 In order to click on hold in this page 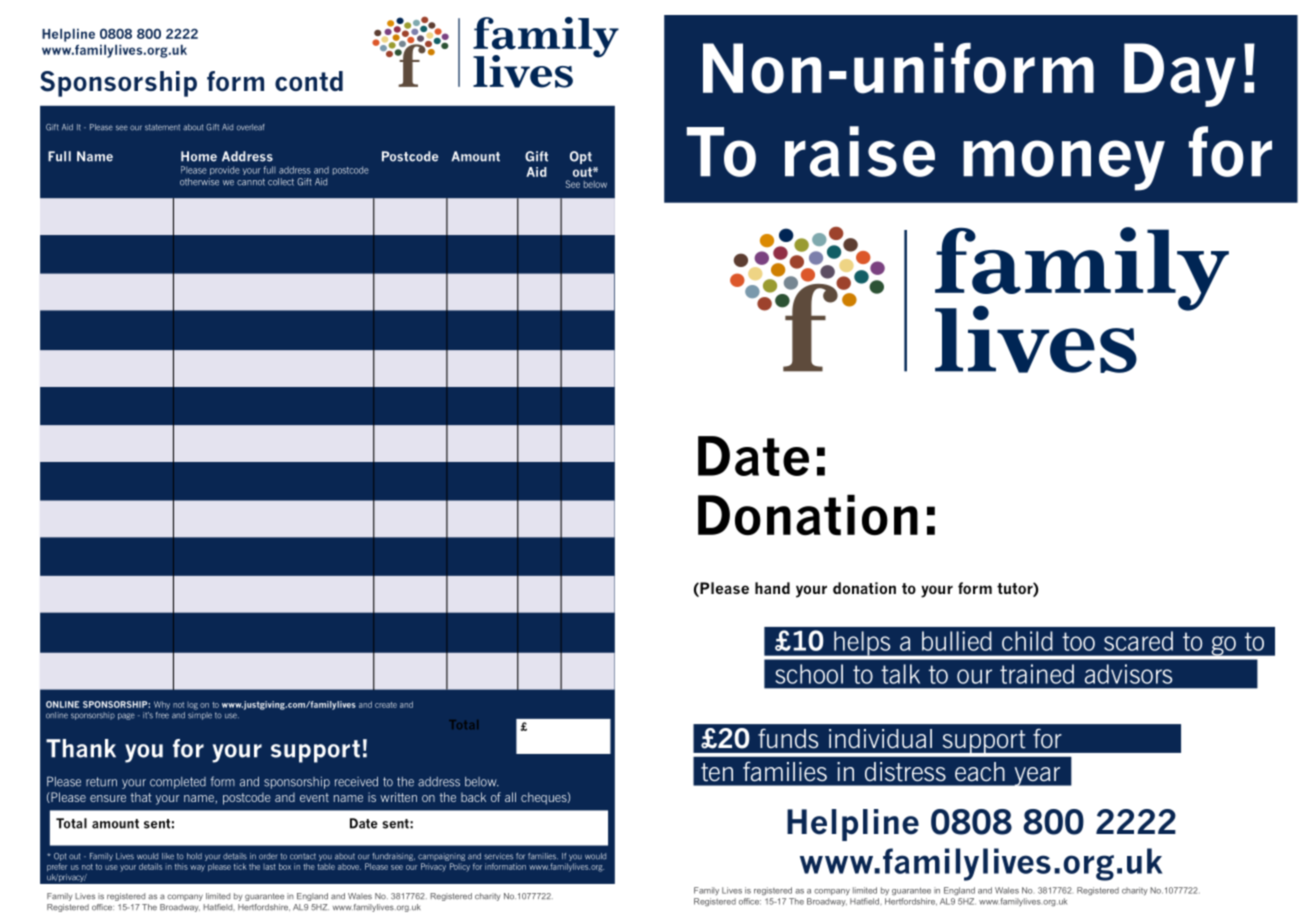, I will do `click(194, 856)`.
